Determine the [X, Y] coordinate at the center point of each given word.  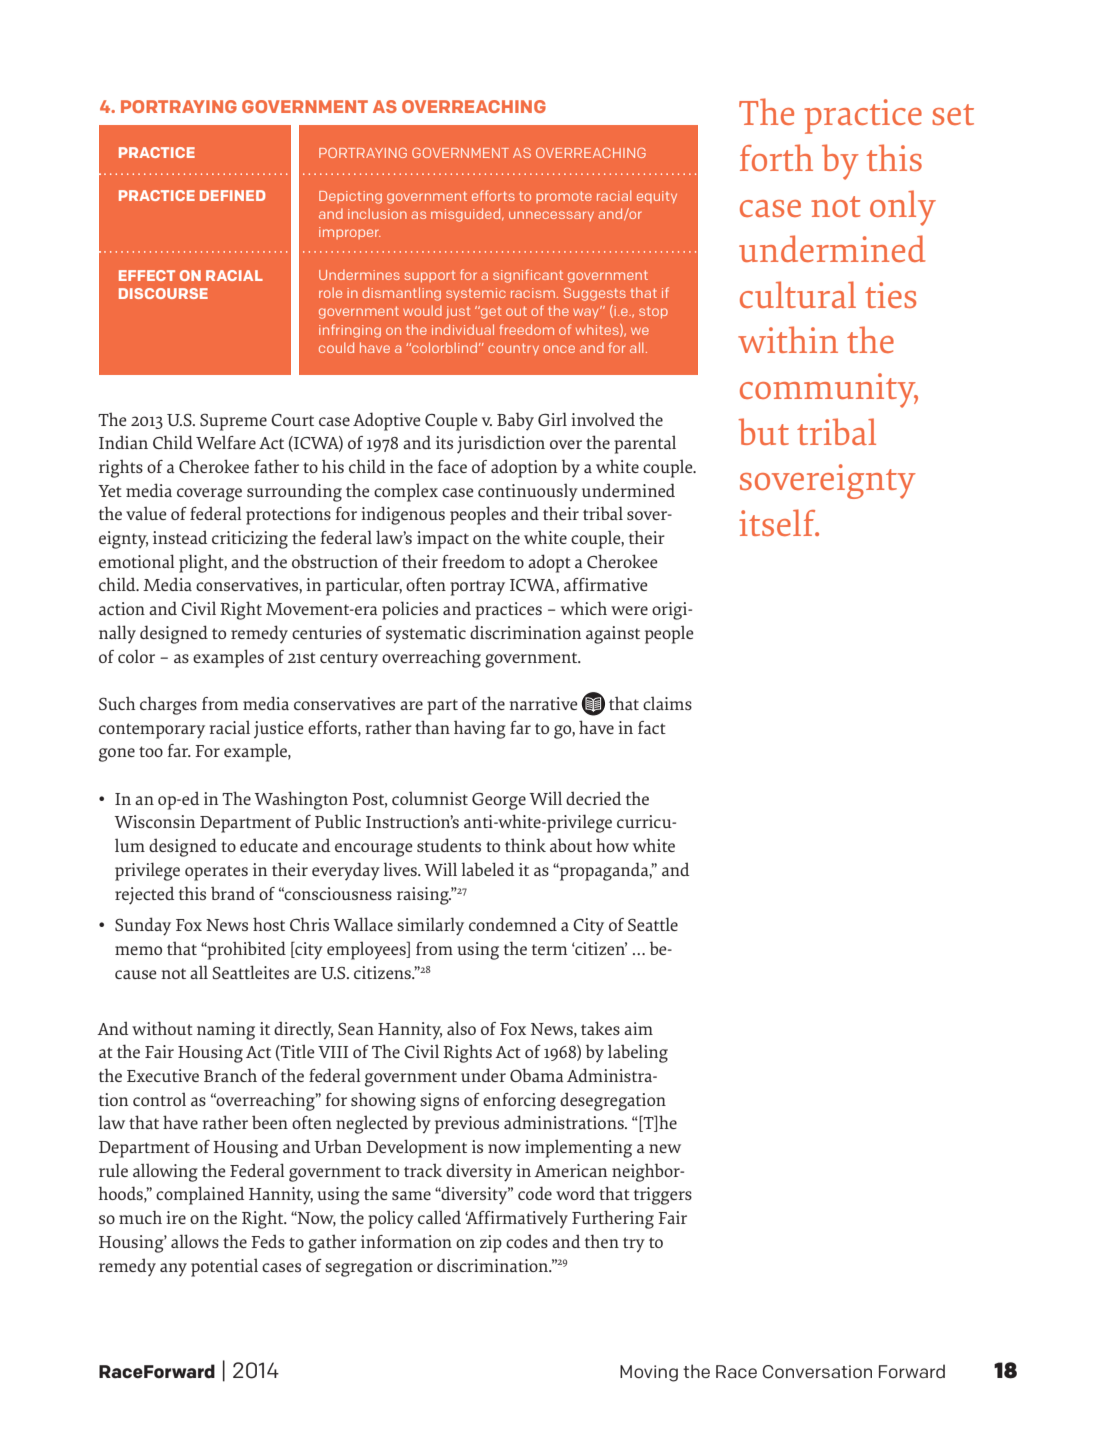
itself [778, 522]
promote [564, 197]
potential [224, 1268]
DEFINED [232, 195]
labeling [638, 1053]
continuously [528, 492]
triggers [663, 1196]
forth [776, 157]
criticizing [250, 540]
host [269, 924]
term [549, 949]
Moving [649, 1373]
